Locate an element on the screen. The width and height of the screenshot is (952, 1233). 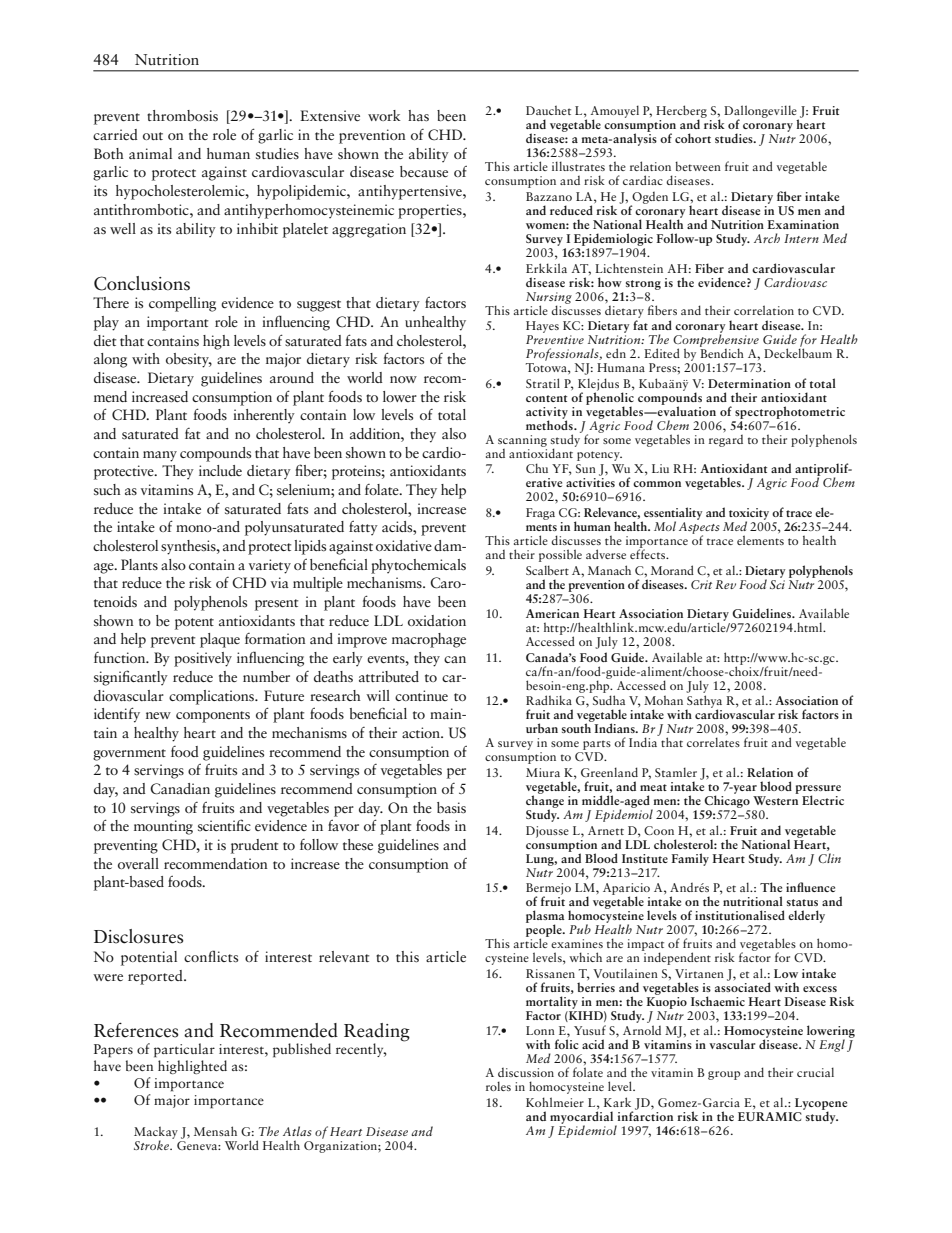
animal is located at coordinates (150, 153).
